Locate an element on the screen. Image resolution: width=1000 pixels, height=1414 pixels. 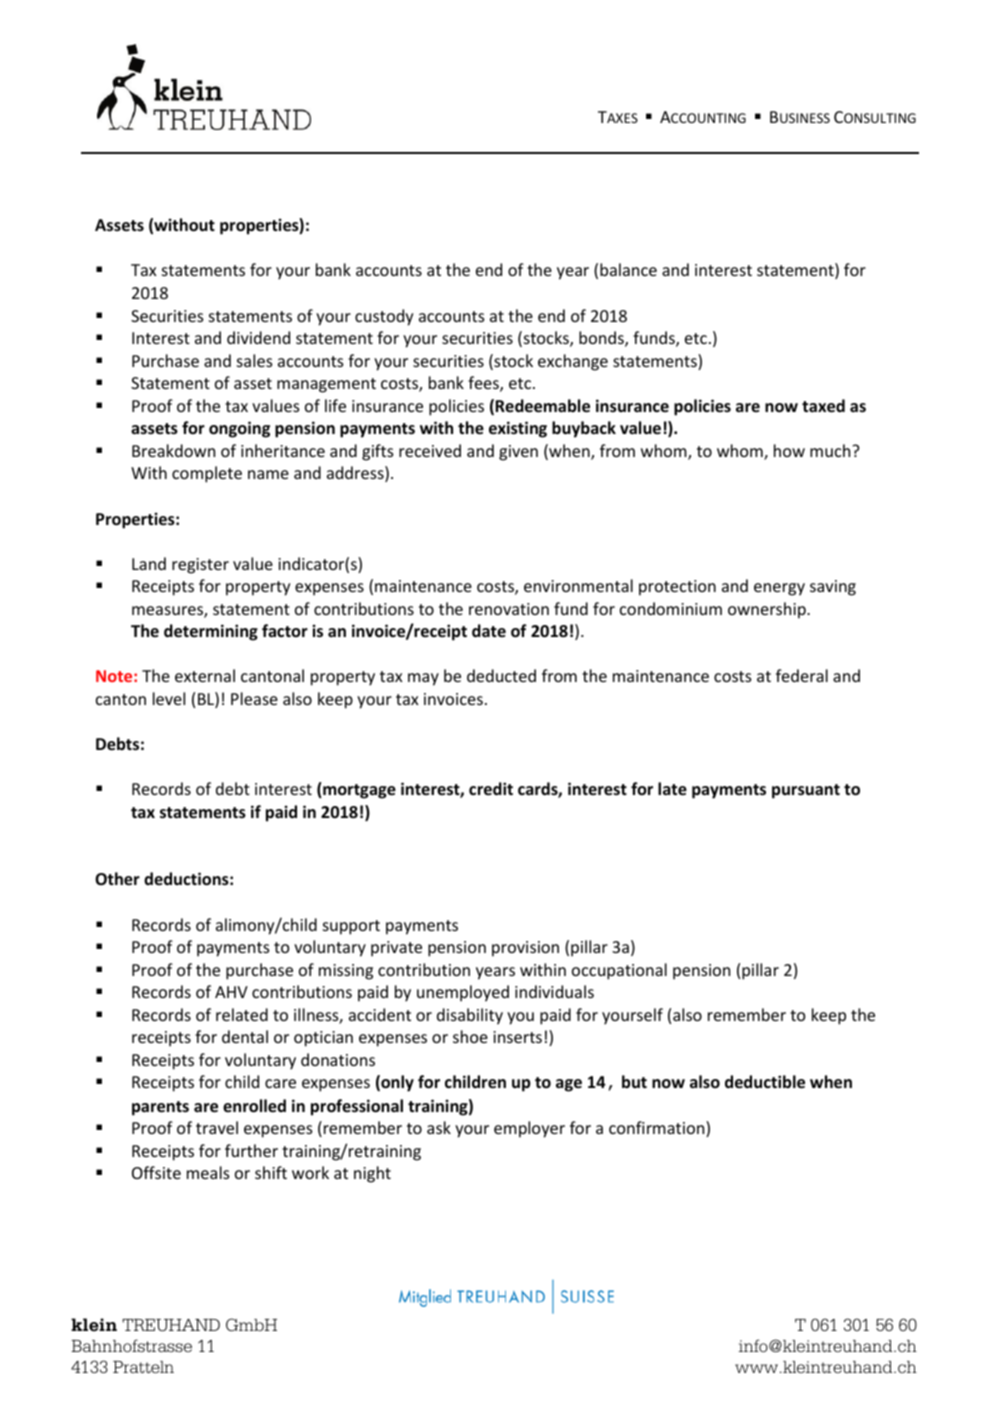
dividend is located at coordinates (258, 337).
